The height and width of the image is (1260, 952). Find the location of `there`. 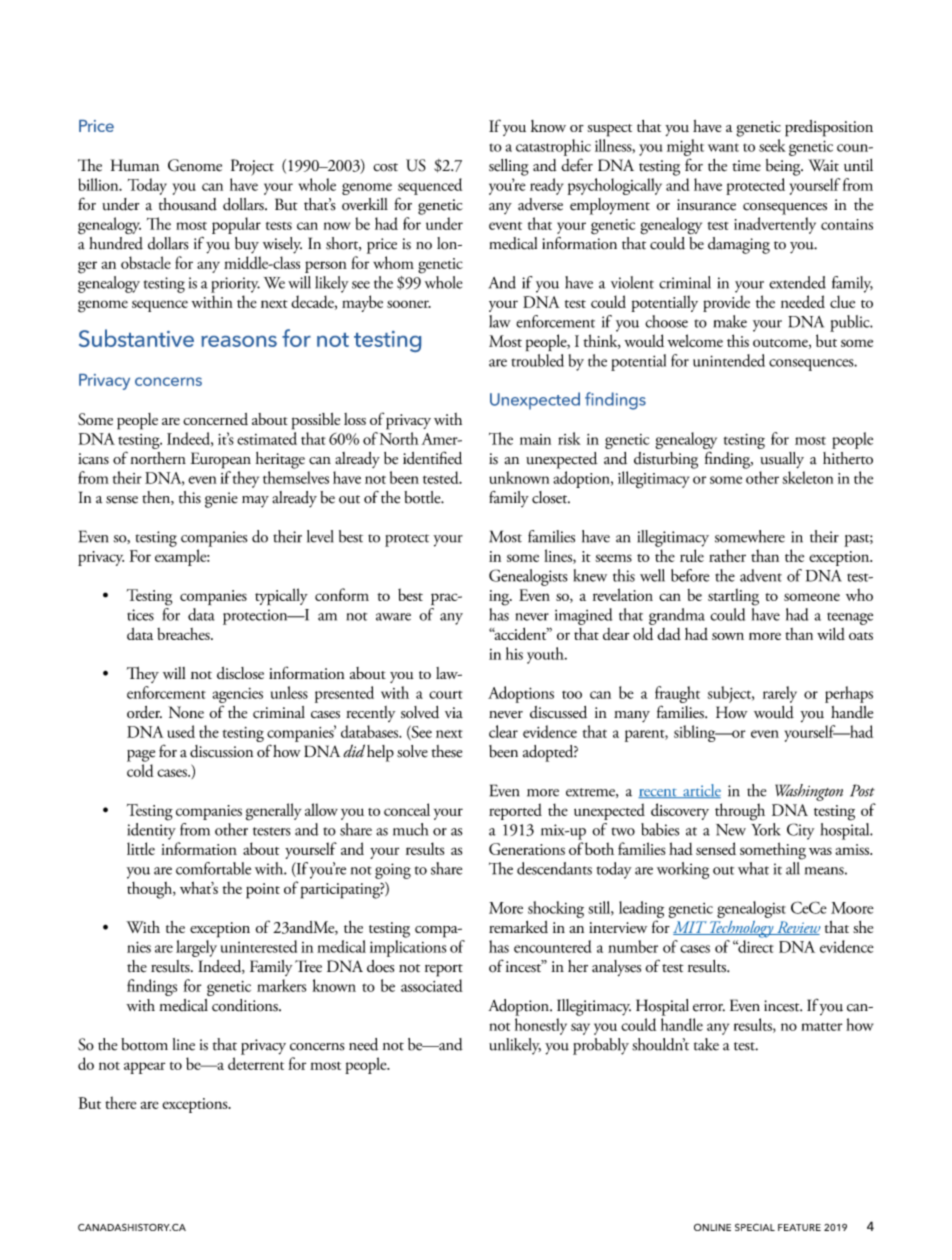

there is located at coordinates (120, 1102).
